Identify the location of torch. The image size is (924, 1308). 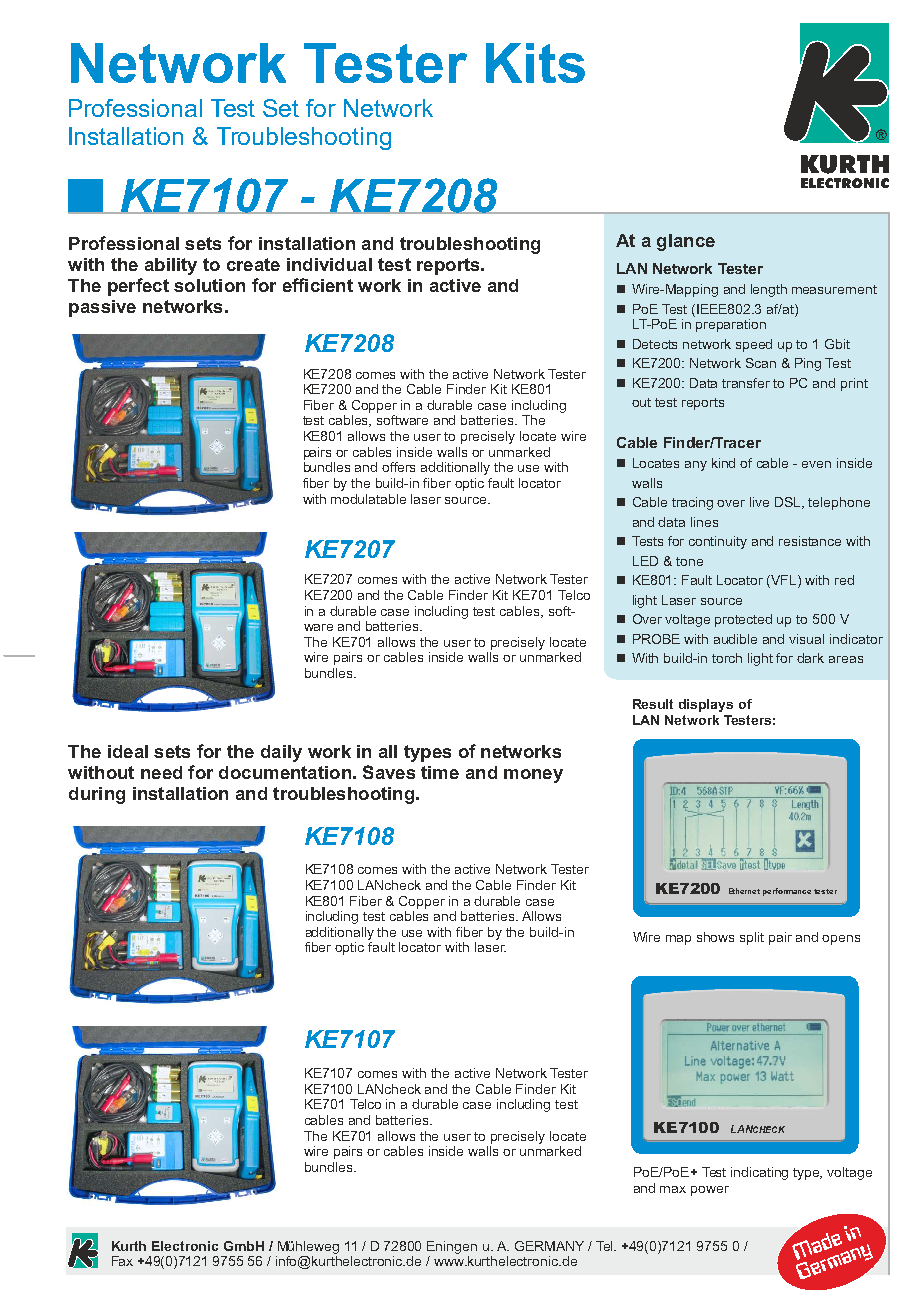
(727, 658).
